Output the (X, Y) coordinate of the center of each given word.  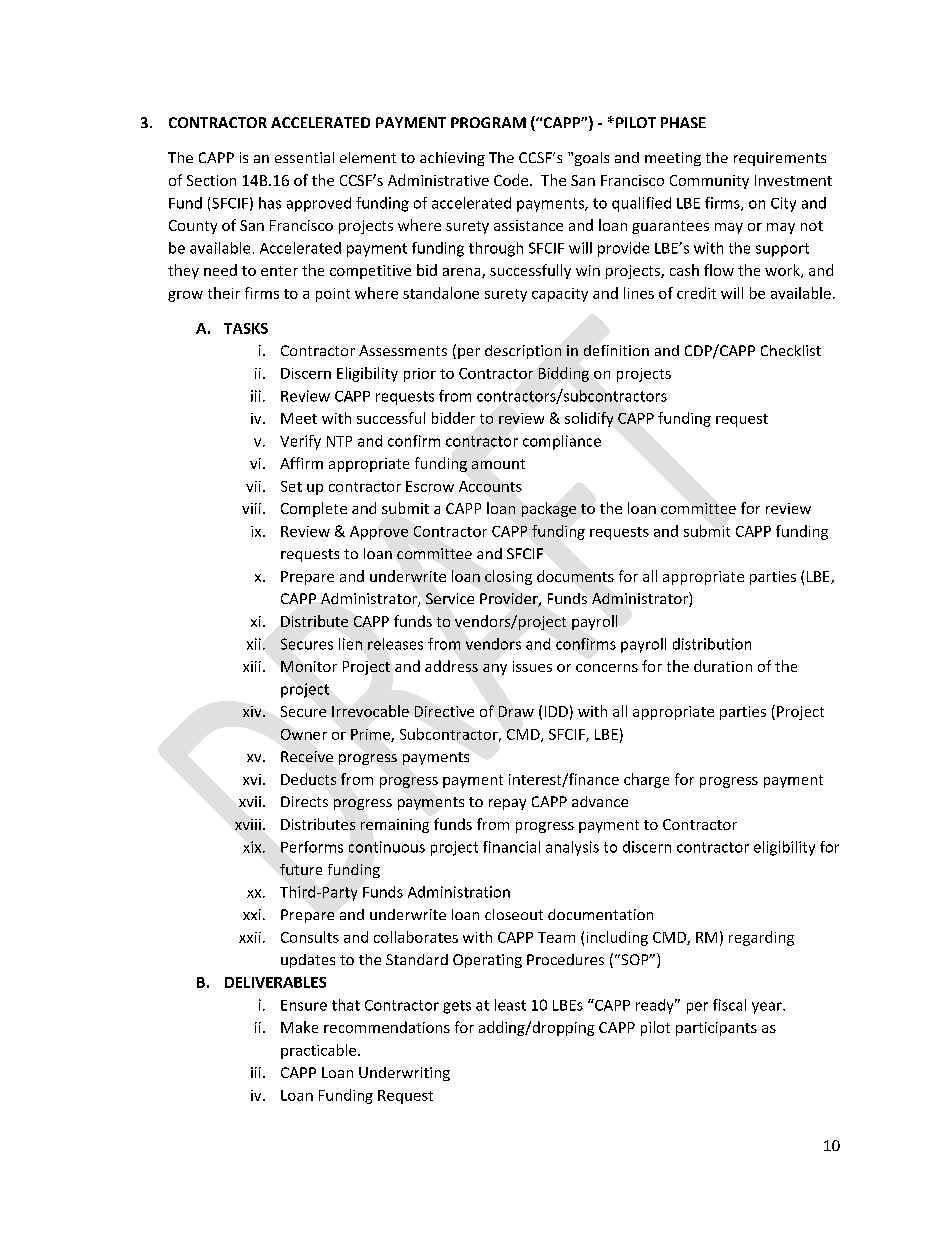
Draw (516, 711)
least (510, 1005)
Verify (300, 442)
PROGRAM (488, 122)
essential (304, 157)
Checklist (791, 350)
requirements (780, 159)
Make (299, 1027)
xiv (253, 711)
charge (646, 780)
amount (498, 464)
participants (716, 1029)
